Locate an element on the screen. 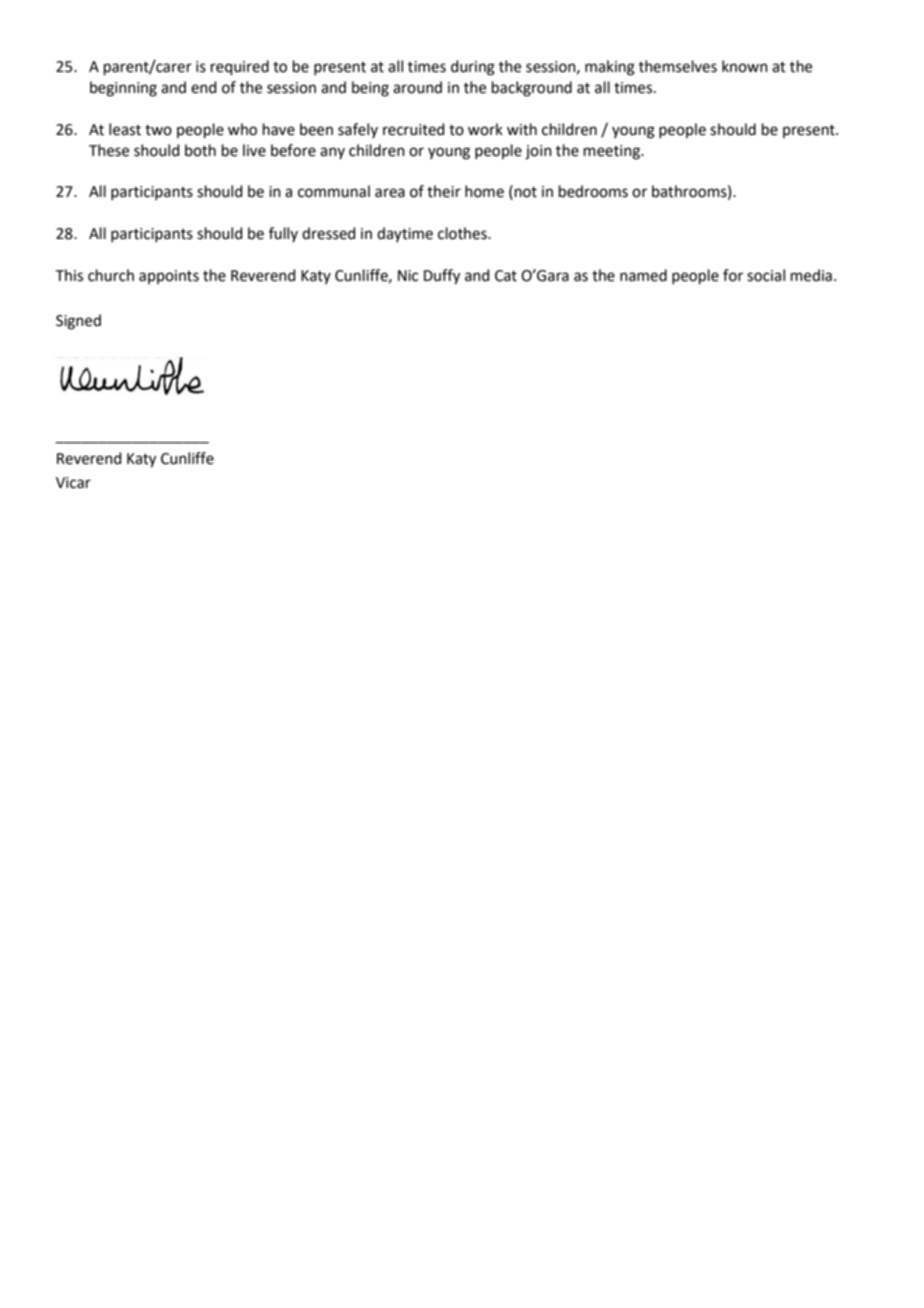 The image size is (924, 1308). both is located at coordinates (200, 150).
